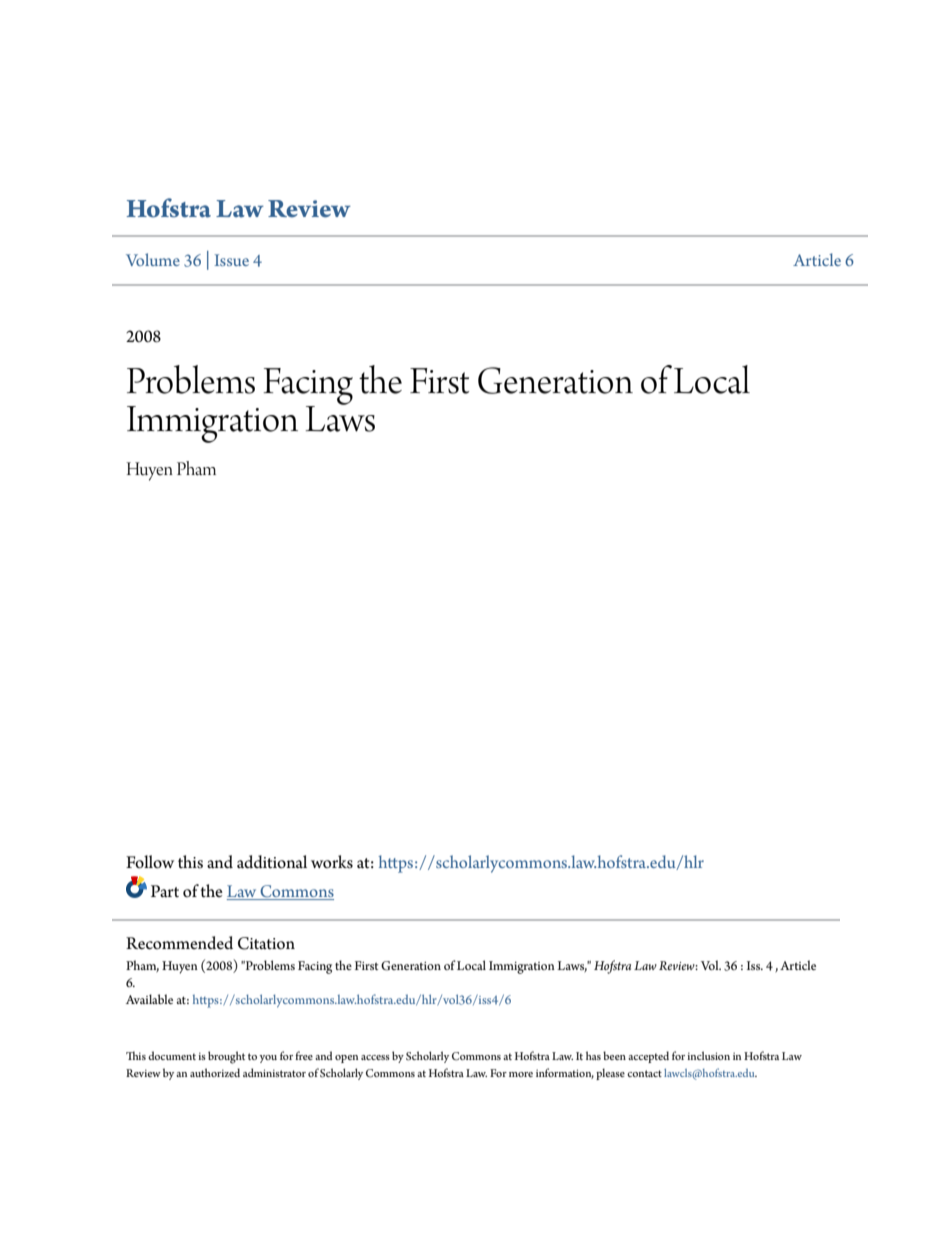  I want to click on additional, so click(272, 862).
